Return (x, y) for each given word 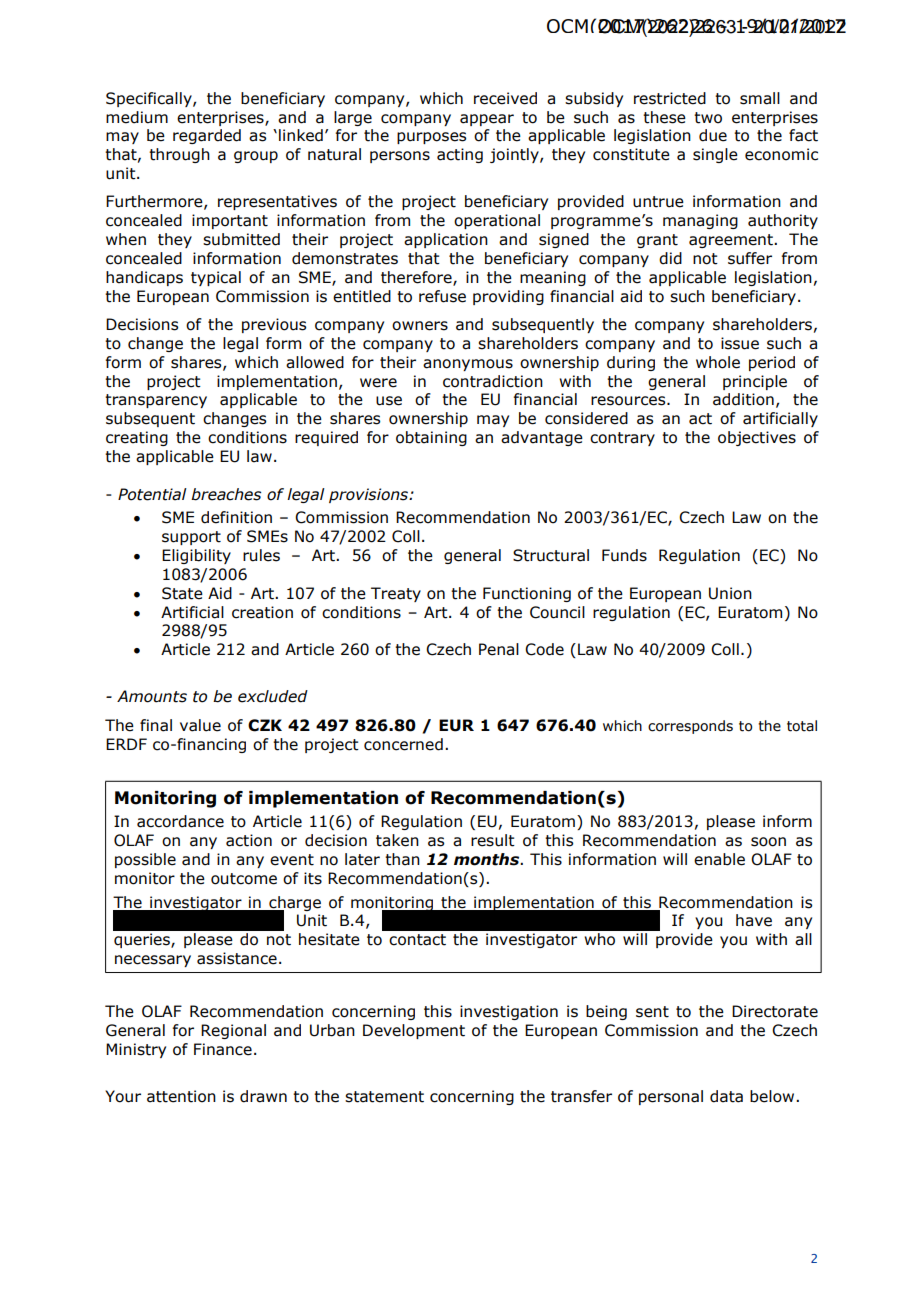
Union (730, 593)
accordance (180, 821)
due (713, 135)
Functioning (527, 594)
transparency (156, 401)
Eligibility (196, 556)
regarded (207, 136)
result (493, 840)
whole (718, 362)
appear (487, 120)
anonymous (468, 365)
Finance (223, 1049)
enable (719, 859)
